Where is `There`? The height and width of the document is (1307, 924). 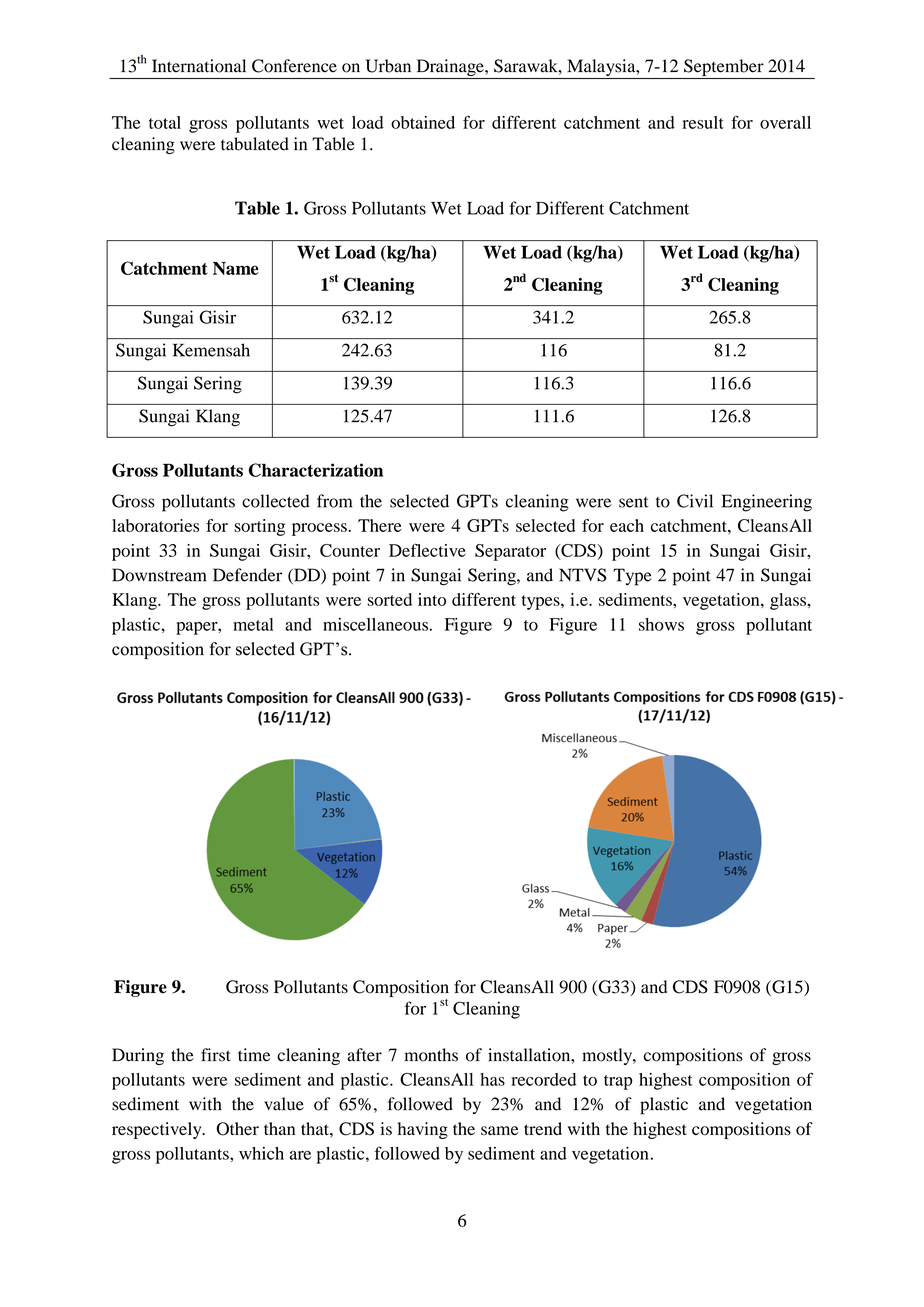 There is located at coordinates (380, 525).
